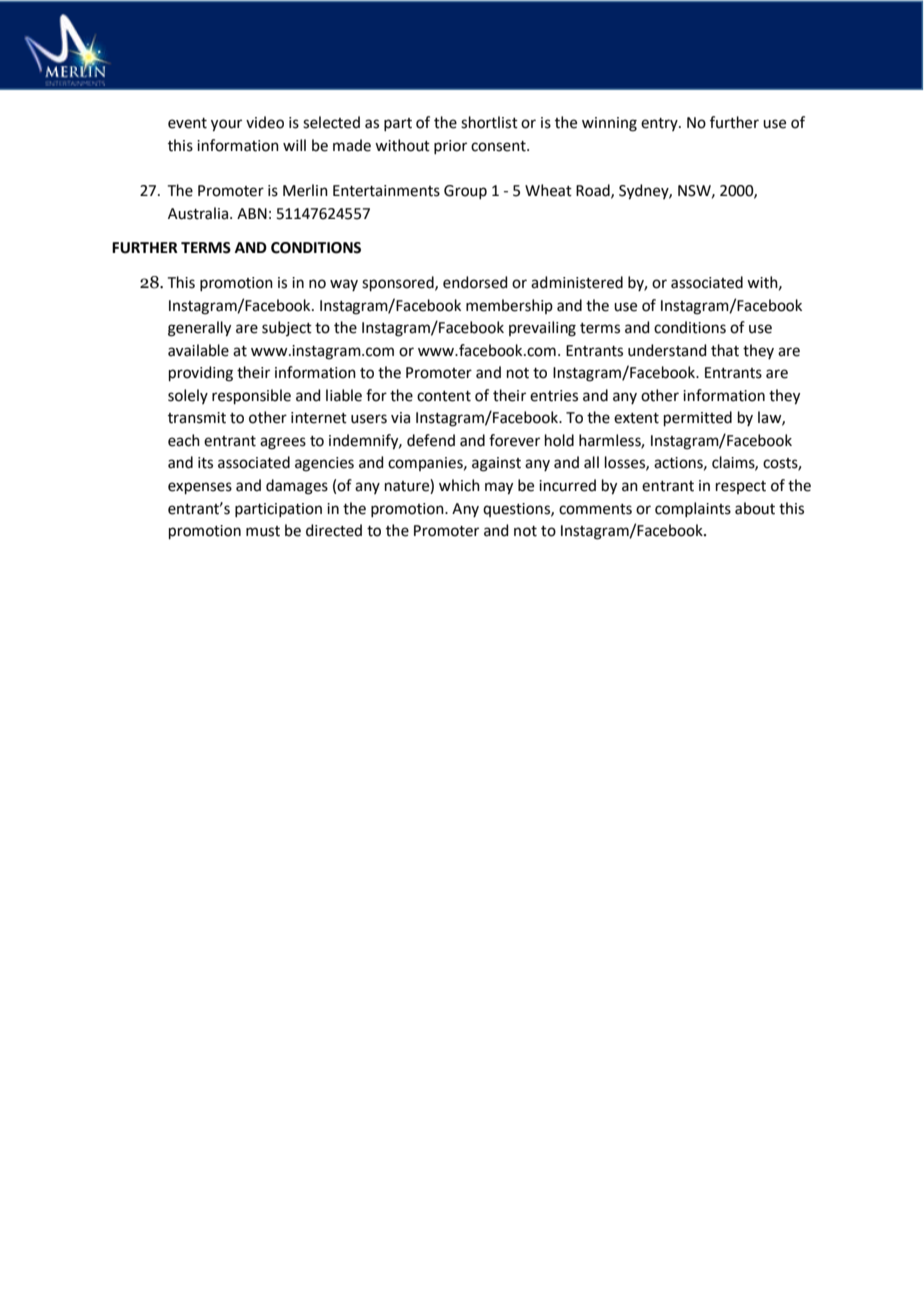  What do you see at coordinates (287, 328) in the page?
I see `subject` at bounding box center [287, 328].
